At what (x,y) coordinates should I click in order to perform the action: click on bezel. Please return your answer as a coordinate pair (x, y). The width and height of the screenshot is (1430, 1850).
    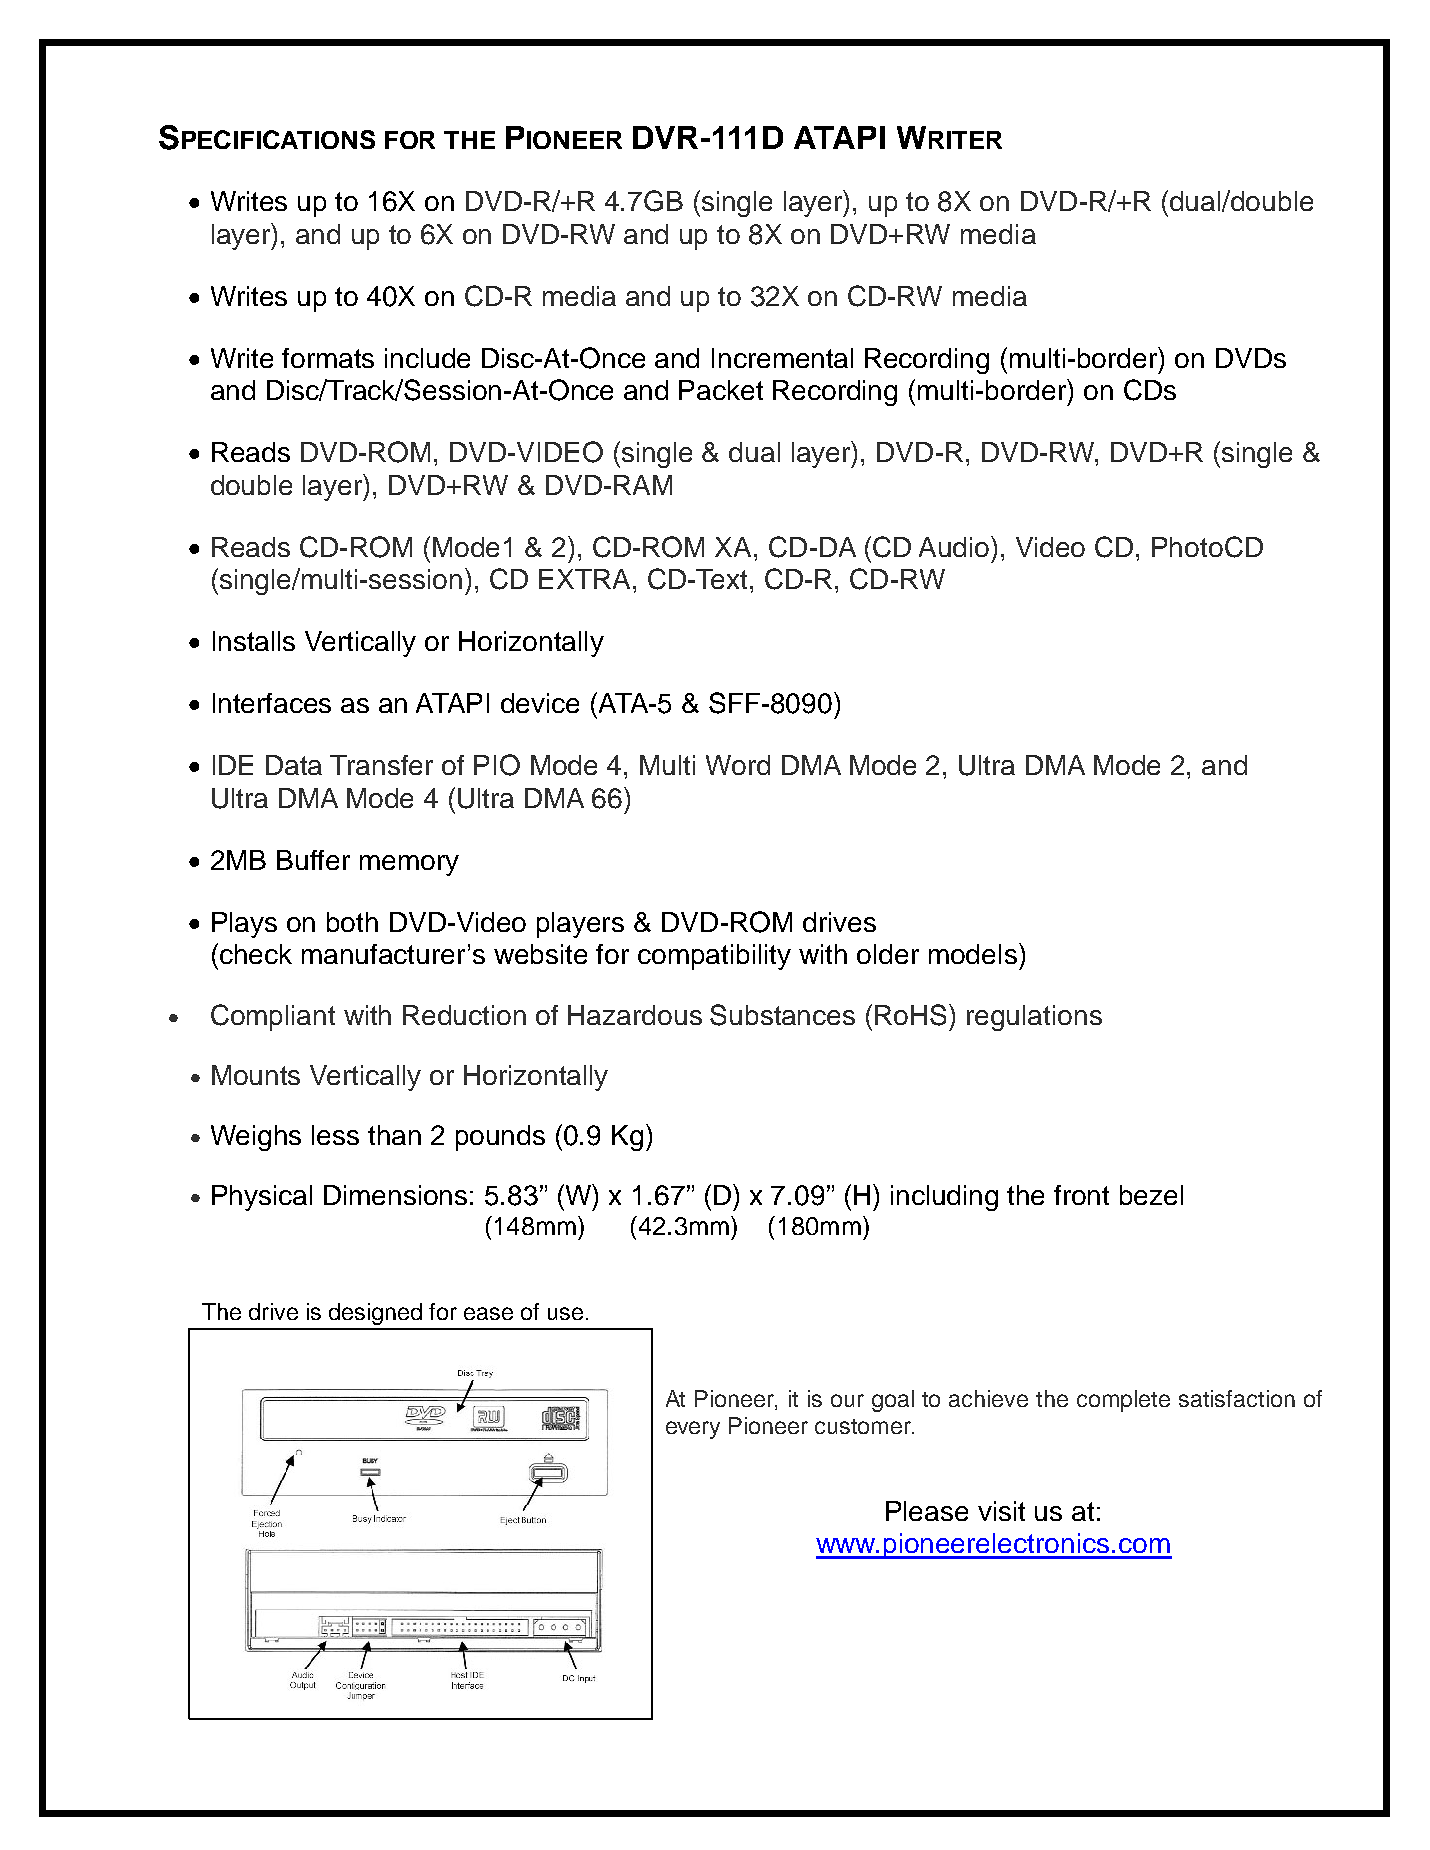
    Looking at the image, I should click on (1151, 1195).
